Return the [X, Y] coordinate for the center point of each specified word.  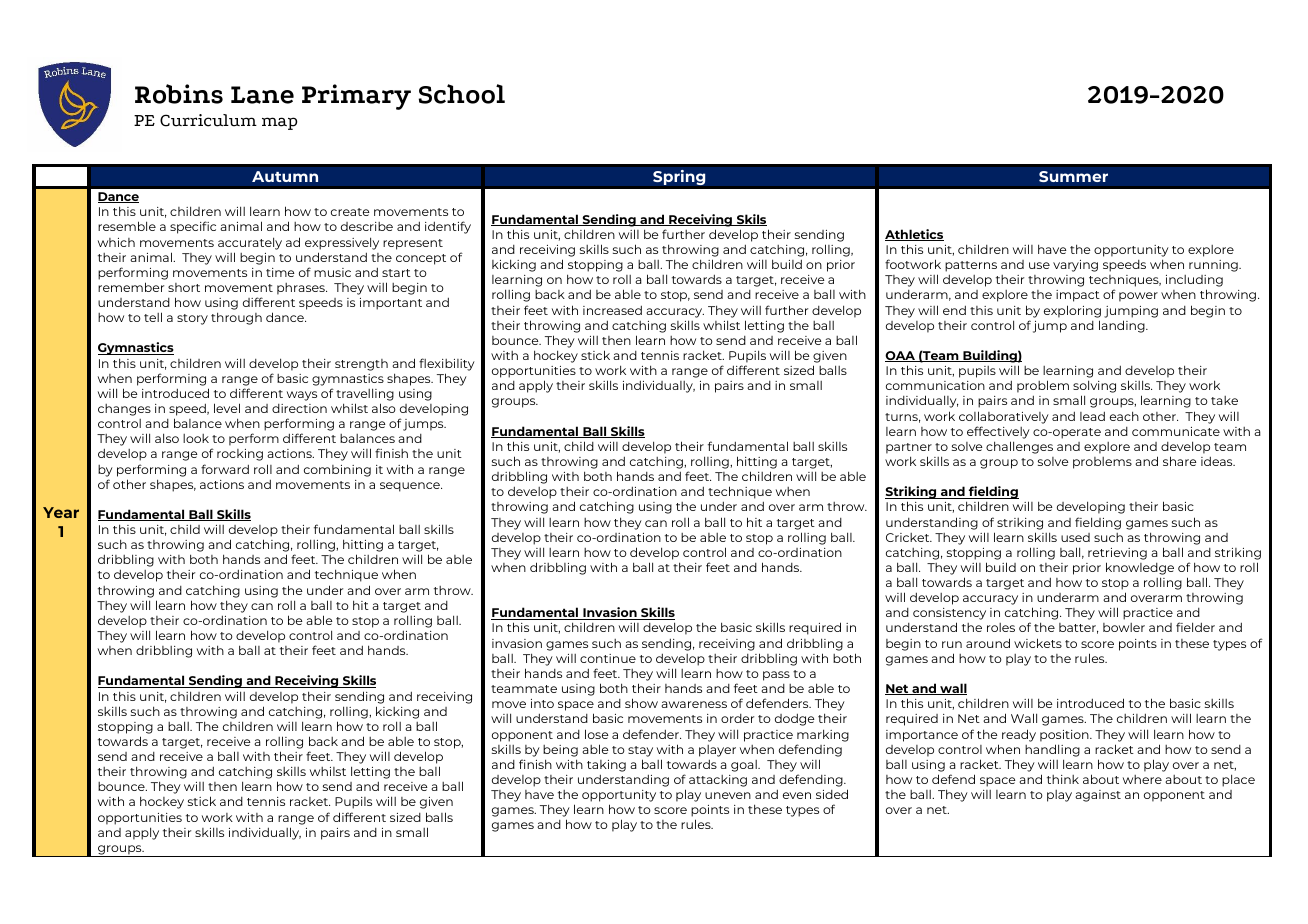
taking [606, 766]
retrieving [1117, 554]
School [462, 94]
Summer [1073, 176]
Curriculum [208, 120]
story [192, 319]
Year [61, 512]
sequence [411, 487]
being [560, 751]
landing [1123, 326]
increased [612, 310]
